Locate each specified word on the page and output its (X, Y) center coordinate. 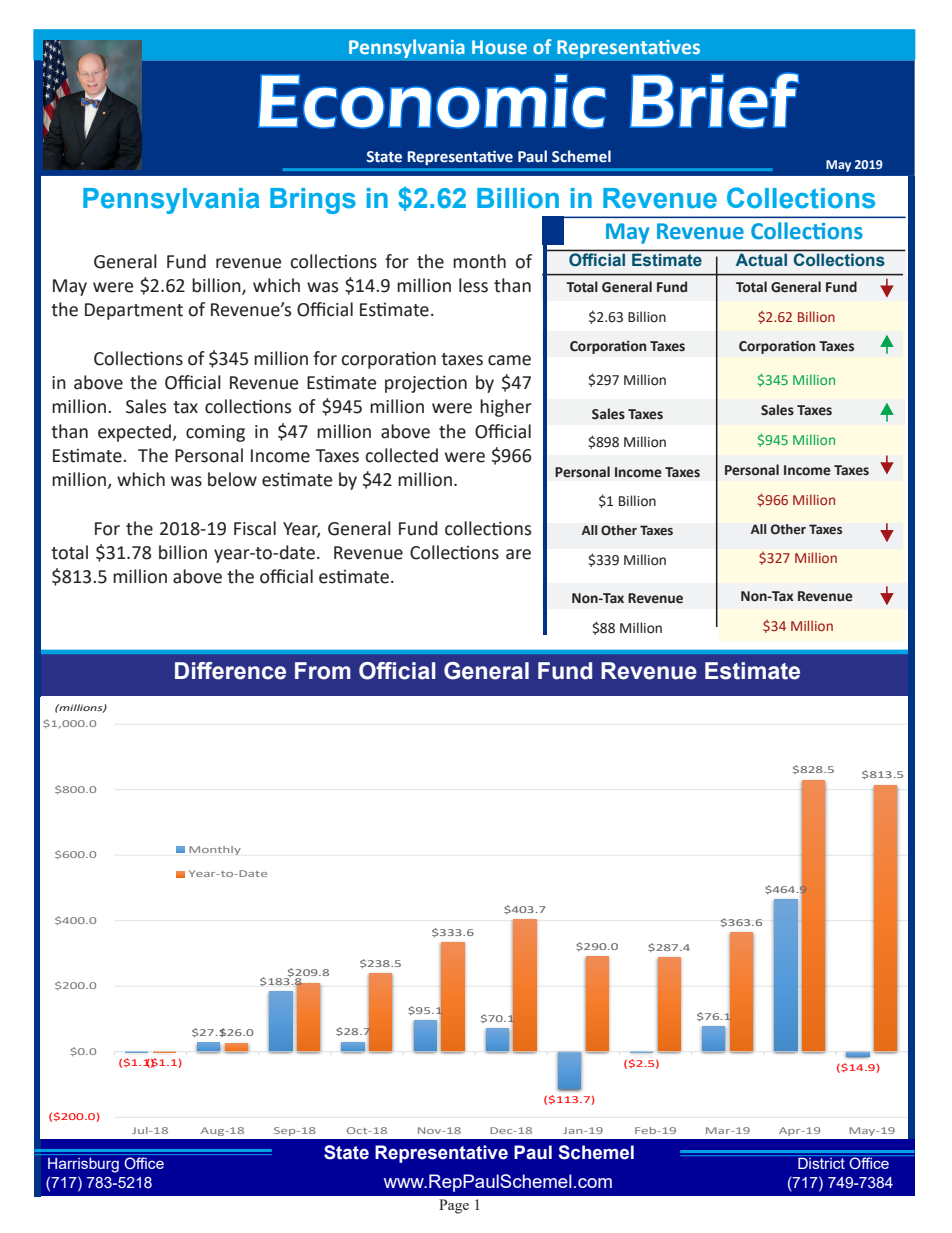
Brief (714, 100)
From (323, 671)
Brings (313, 201)
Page (454, 1206)
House (499, 47)
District (821, 1163)
